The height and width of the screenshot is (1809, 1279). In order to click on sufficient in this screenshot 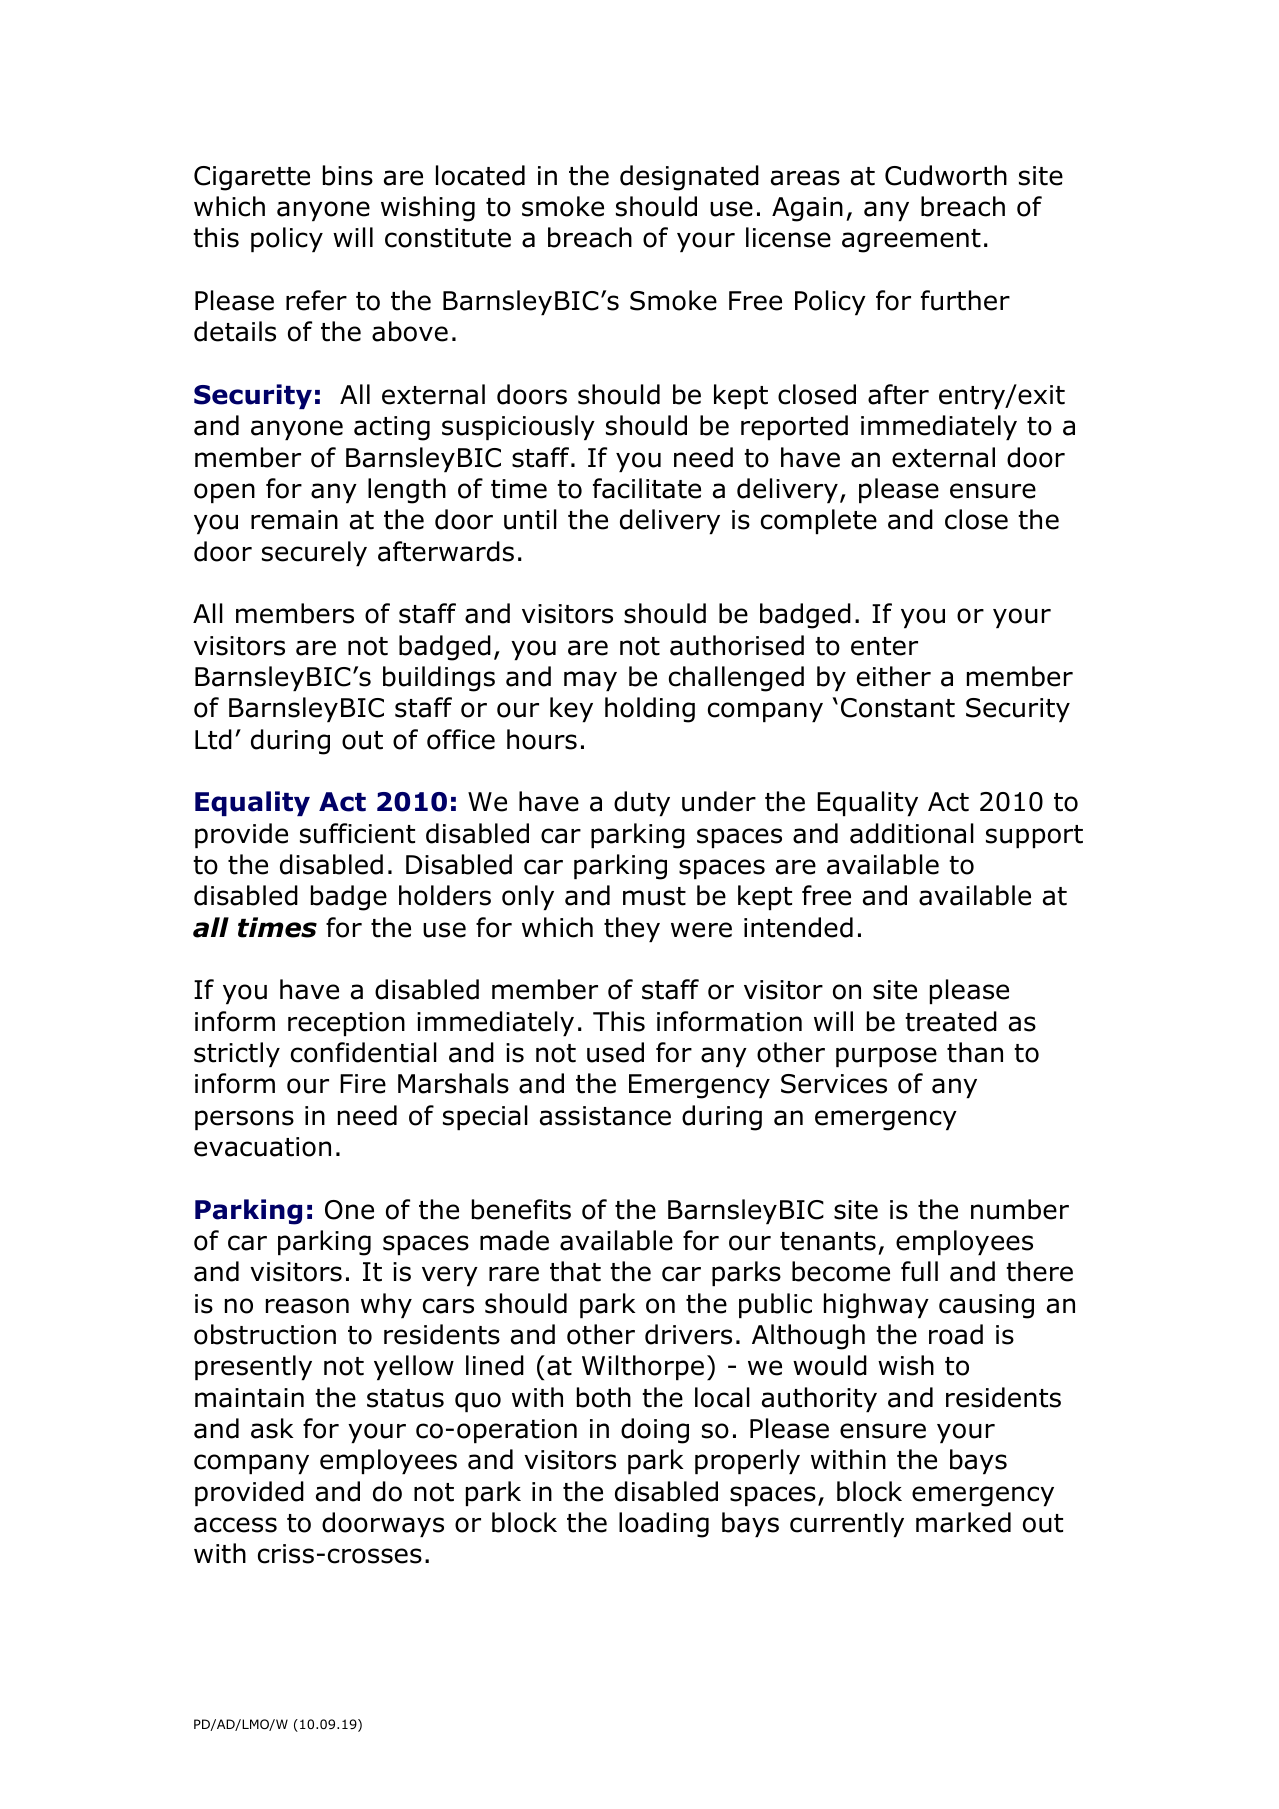, I will do `click(357, 833)`.
